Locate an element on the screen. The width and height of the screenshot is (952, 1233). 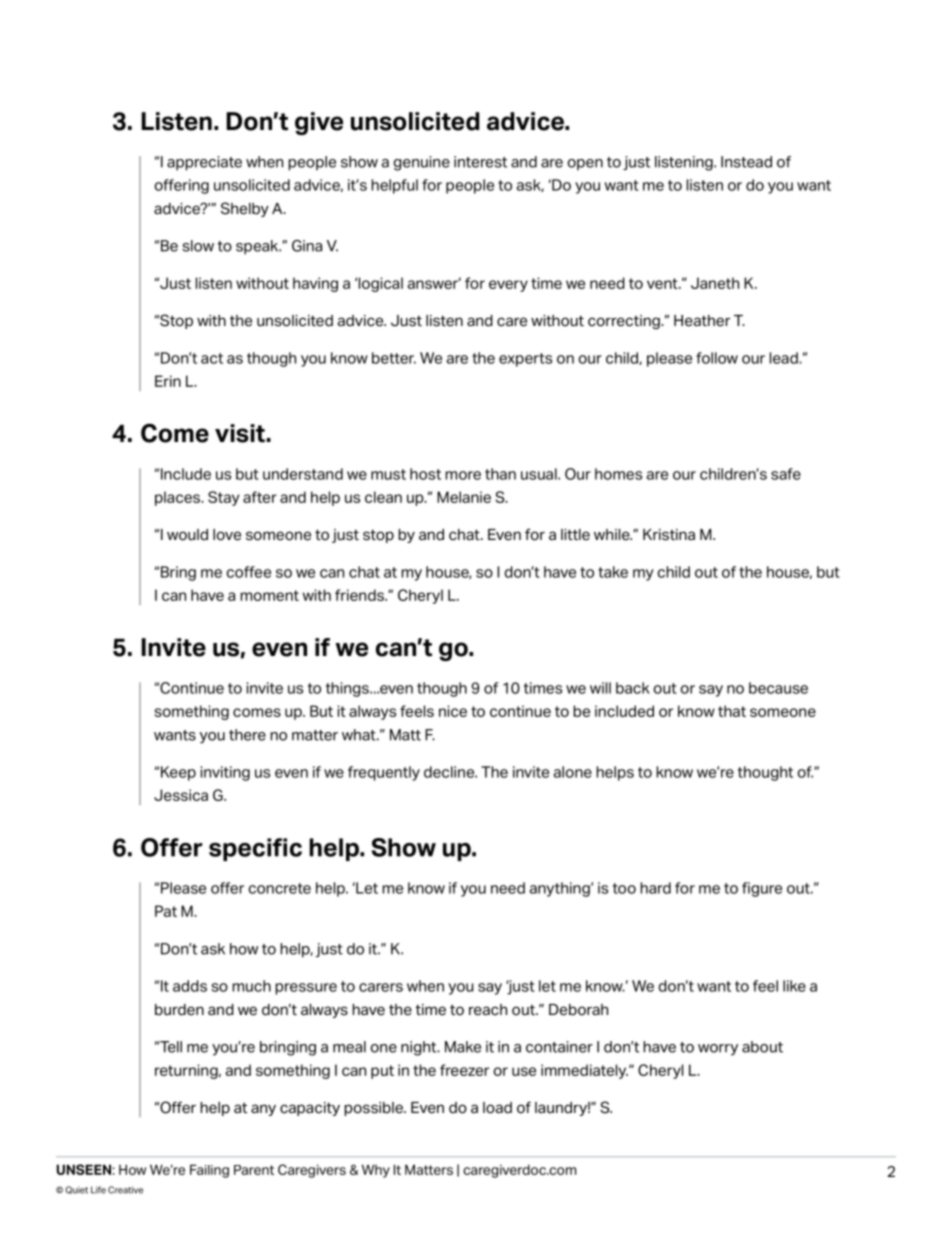
appreciate is located at coordinates (204, 163).
